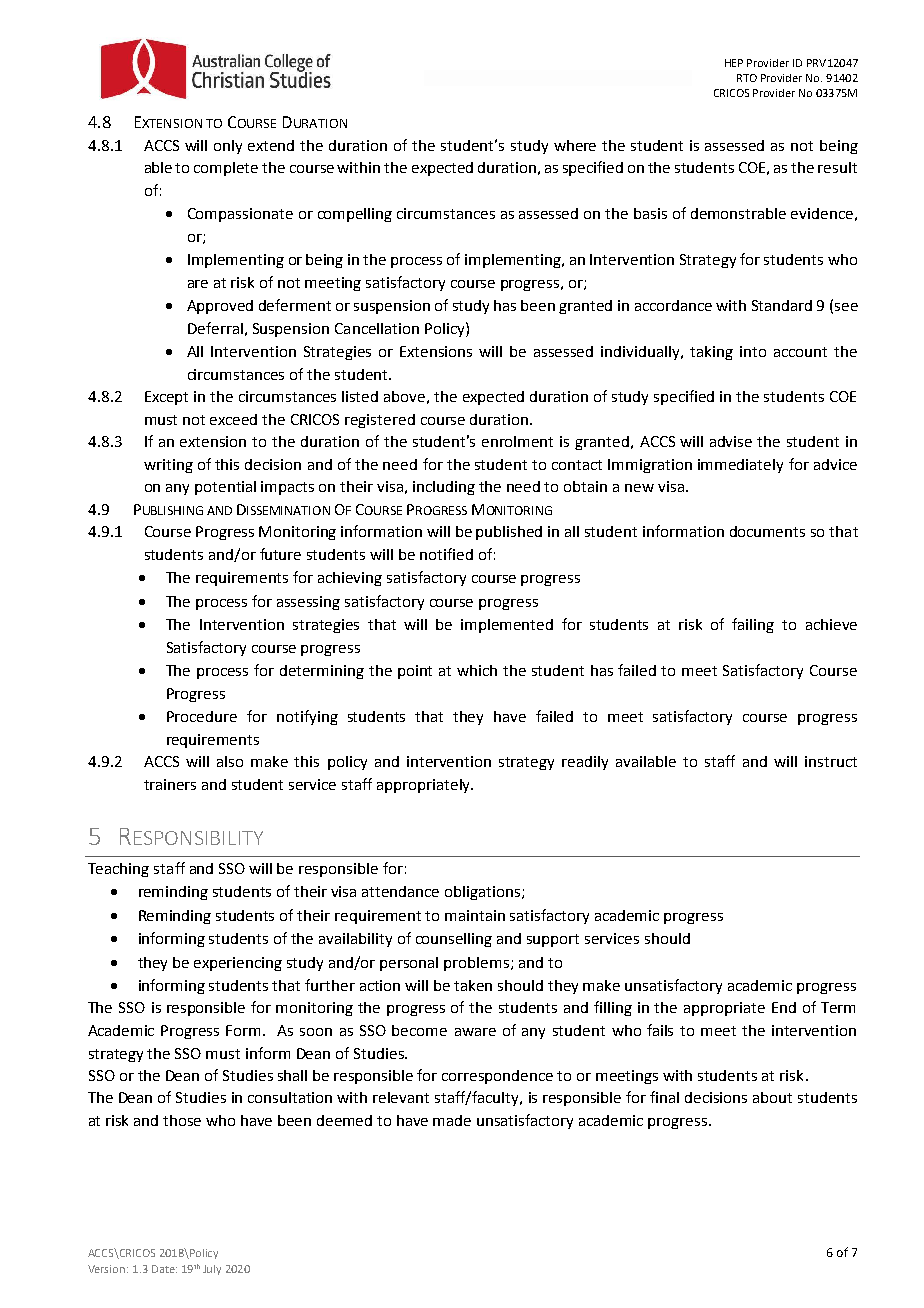  What do you see at coordinates (202, 716) in the document?
I see `Procedure` at bounding box center [202, 716].
